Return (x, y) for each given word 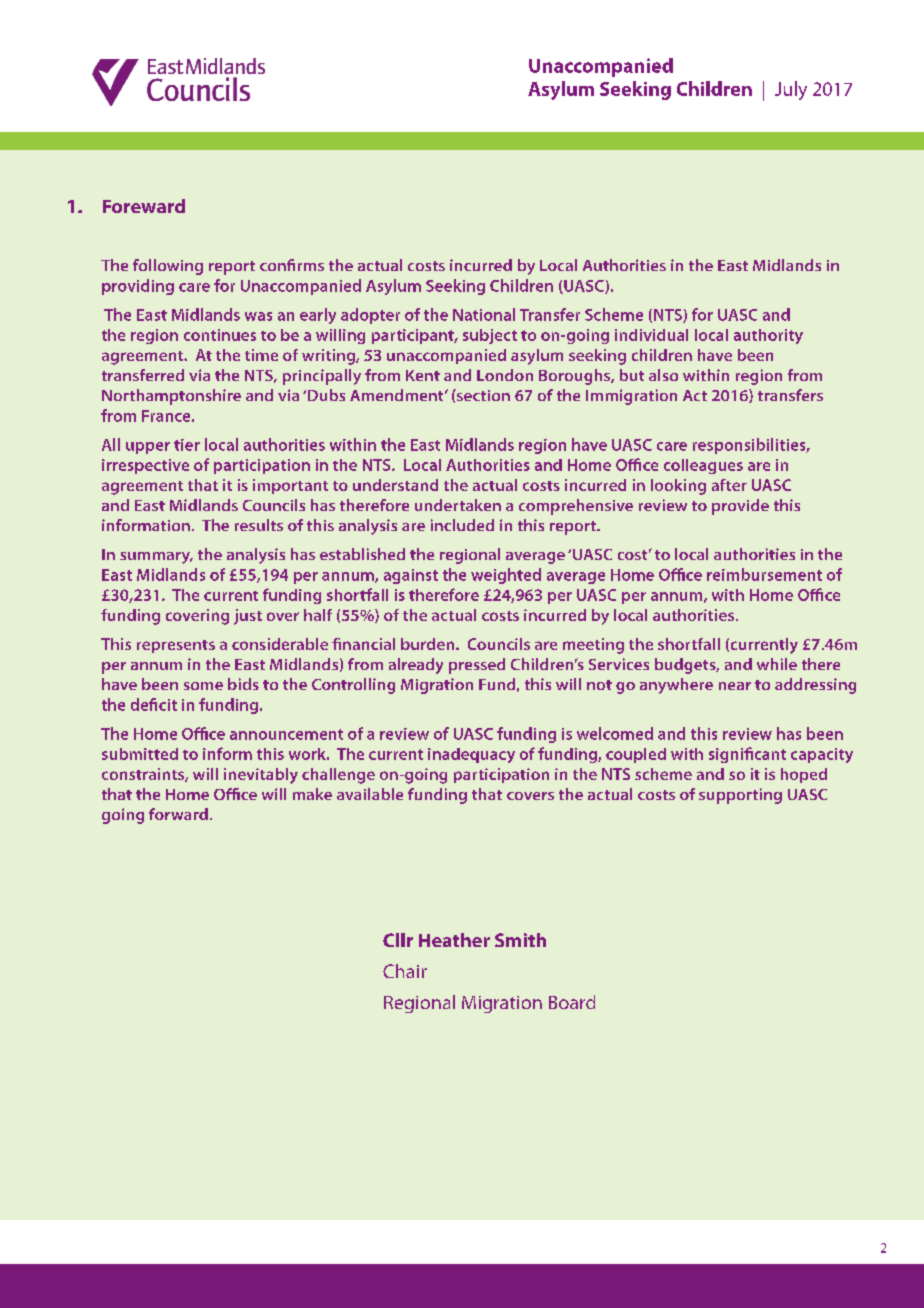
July (791, 90)
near (735, 686)
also (663, 375)
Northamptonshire (171, 397)
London (505, 375)
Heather (454, 940)
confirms (292, 265)
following (168, 267)
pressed (477, 666)
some (203, 686)
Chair (405, 971)
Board (572, 1002)
